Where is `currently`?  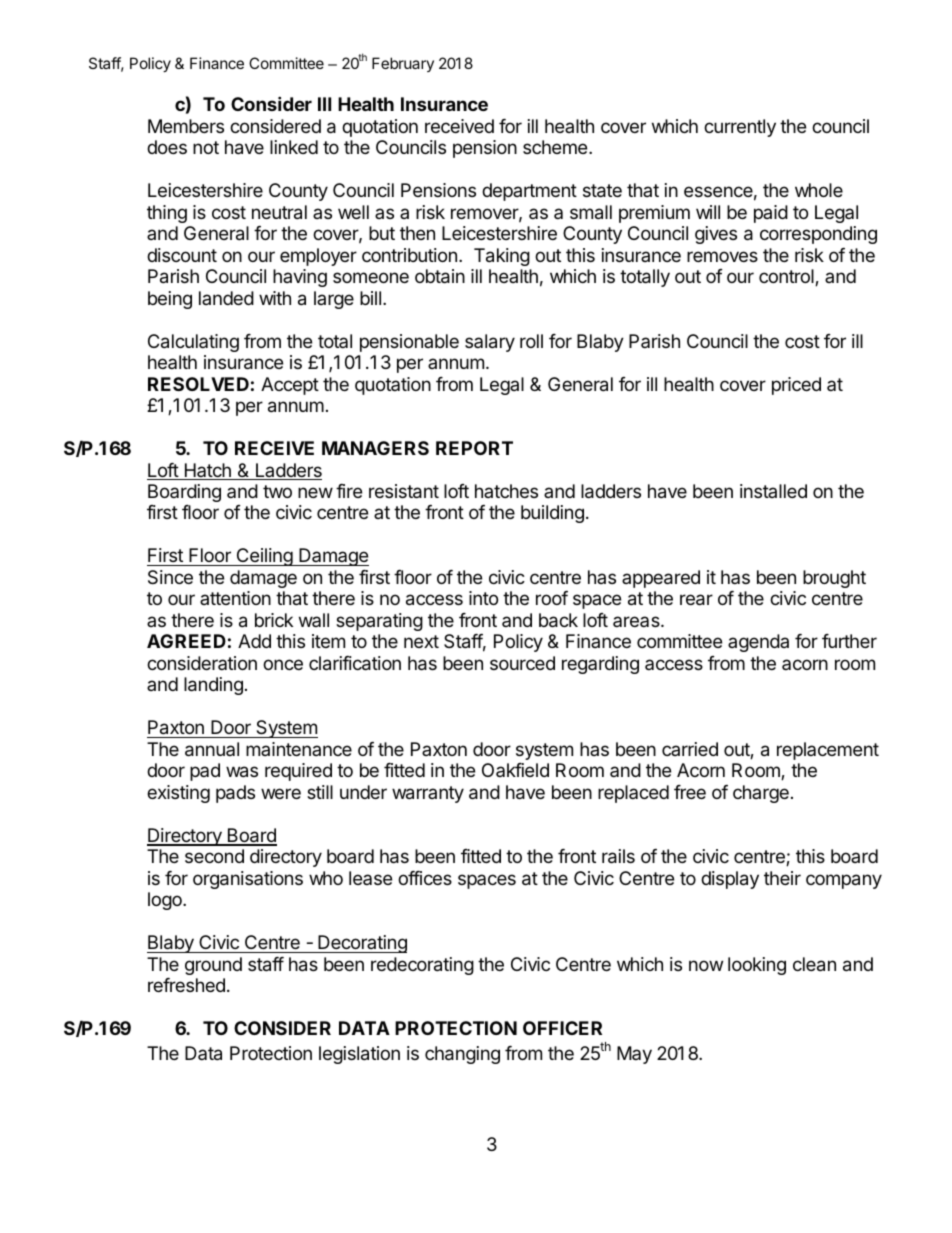
currently is located at coordinates (740, 128).
